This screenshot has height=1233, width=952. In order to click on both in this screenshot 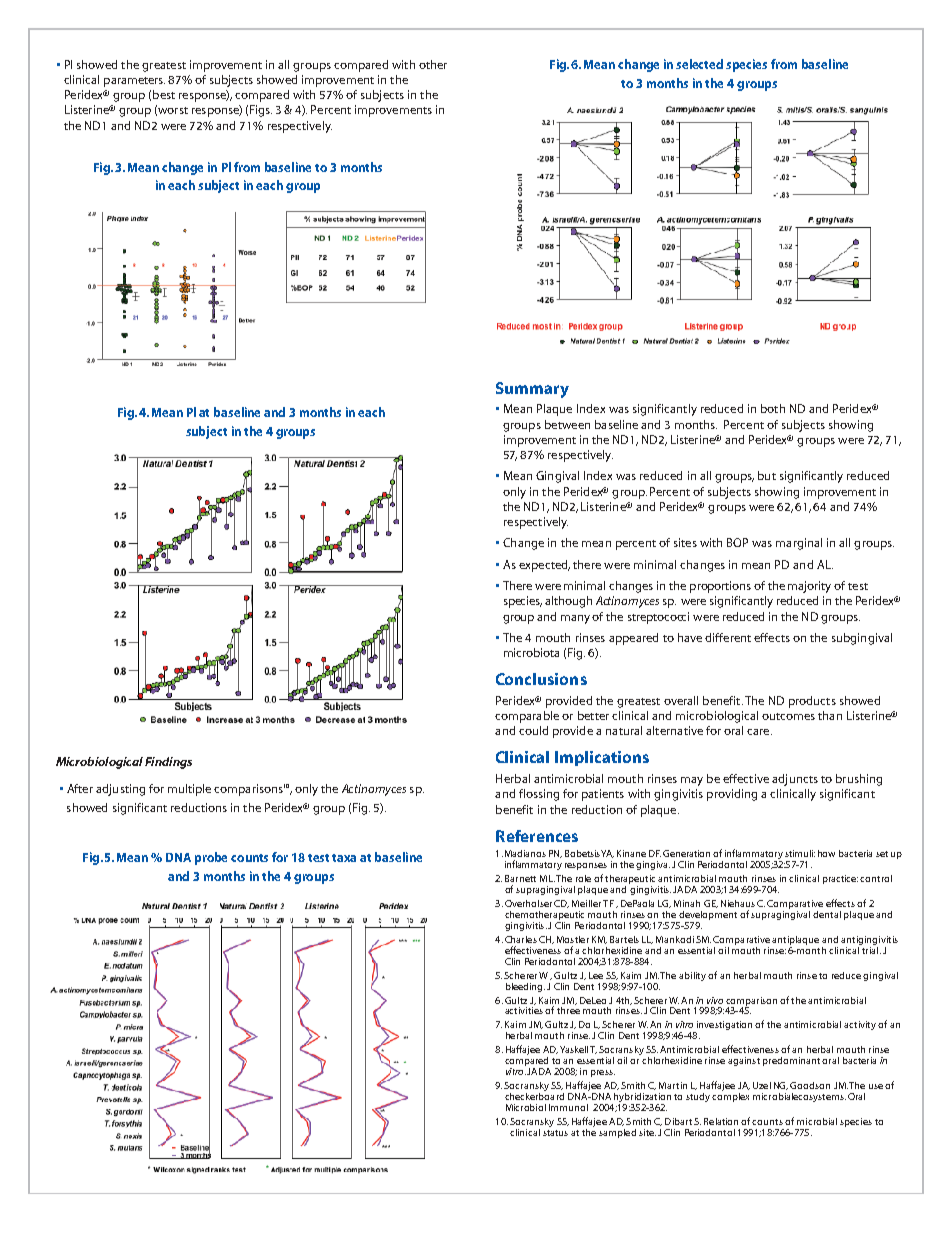, I will do `click(773, 408)`.
